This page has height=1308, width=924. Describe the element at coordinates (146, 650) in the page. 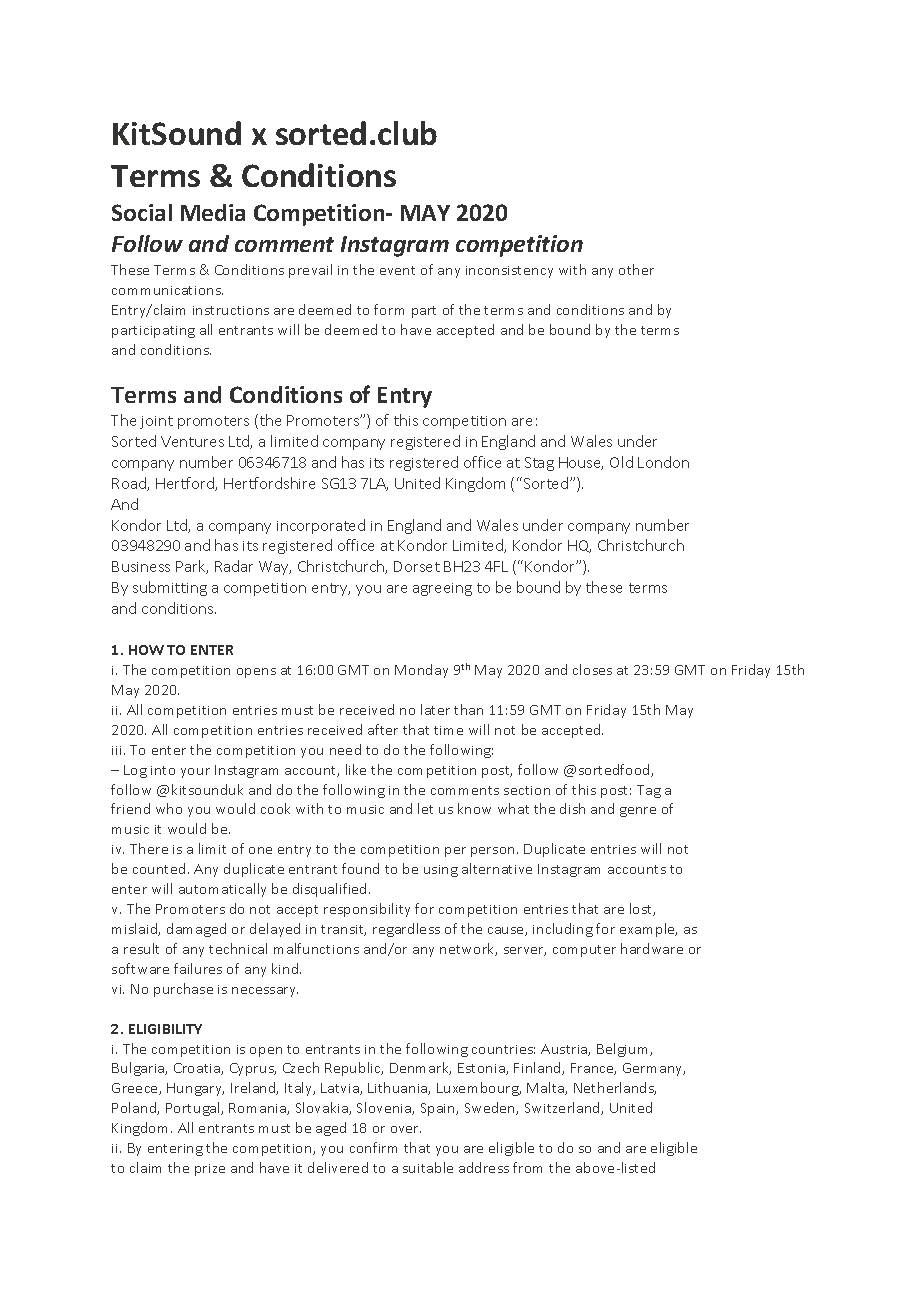

I see `HOW` at that location.
